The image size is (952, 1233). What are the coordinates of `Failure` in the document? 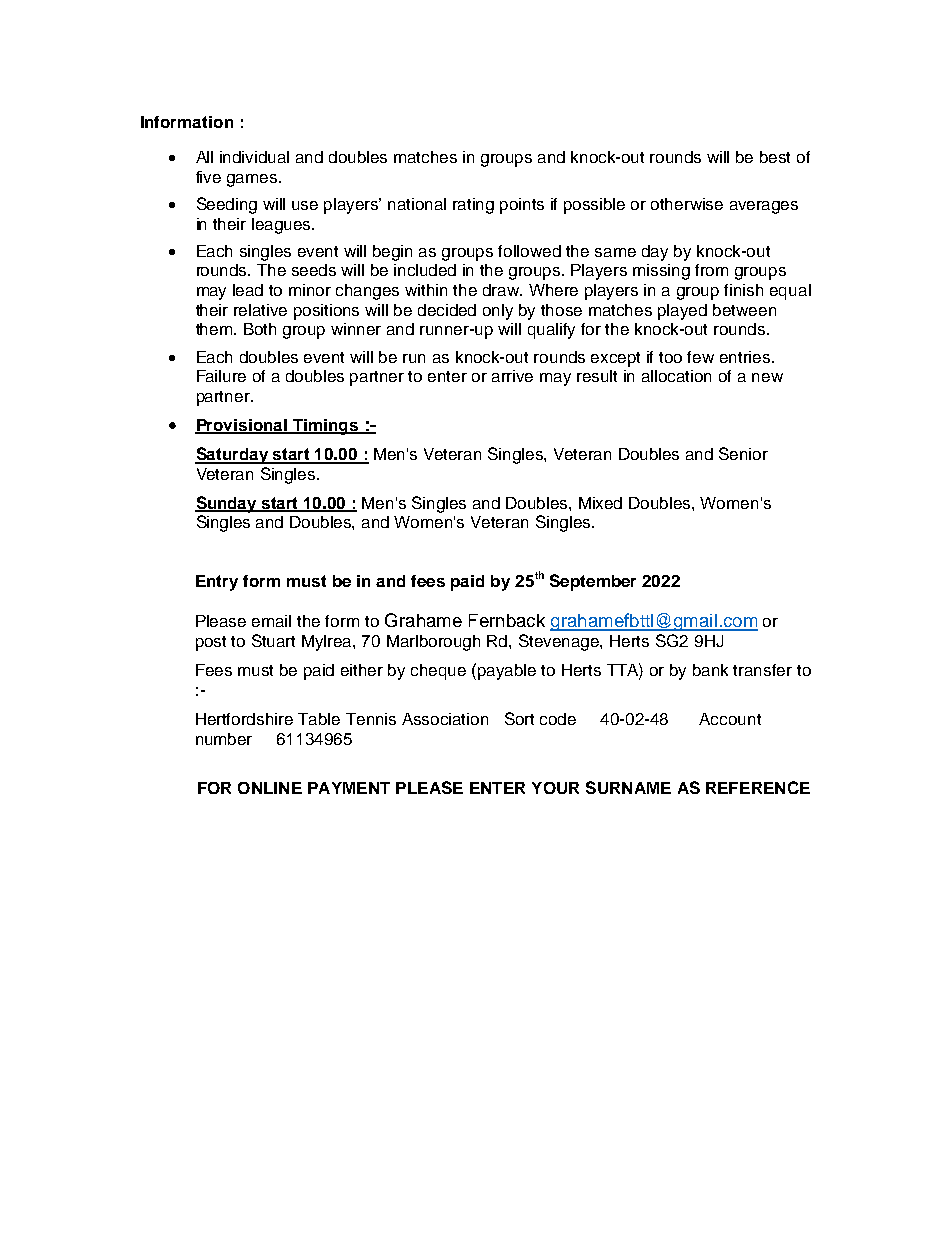 It's located at (221, 376).
